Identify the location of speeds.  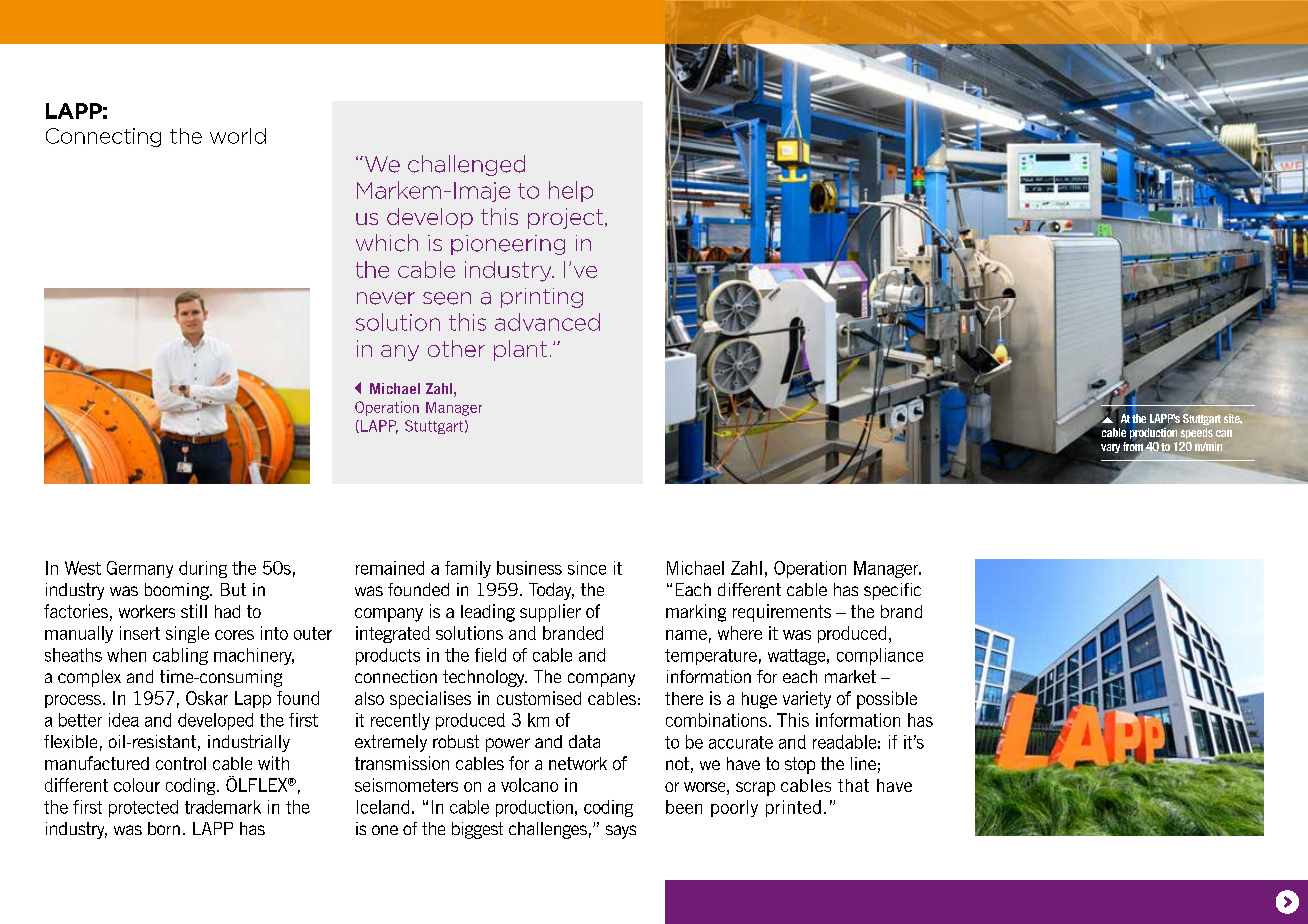
(1197, 433).
